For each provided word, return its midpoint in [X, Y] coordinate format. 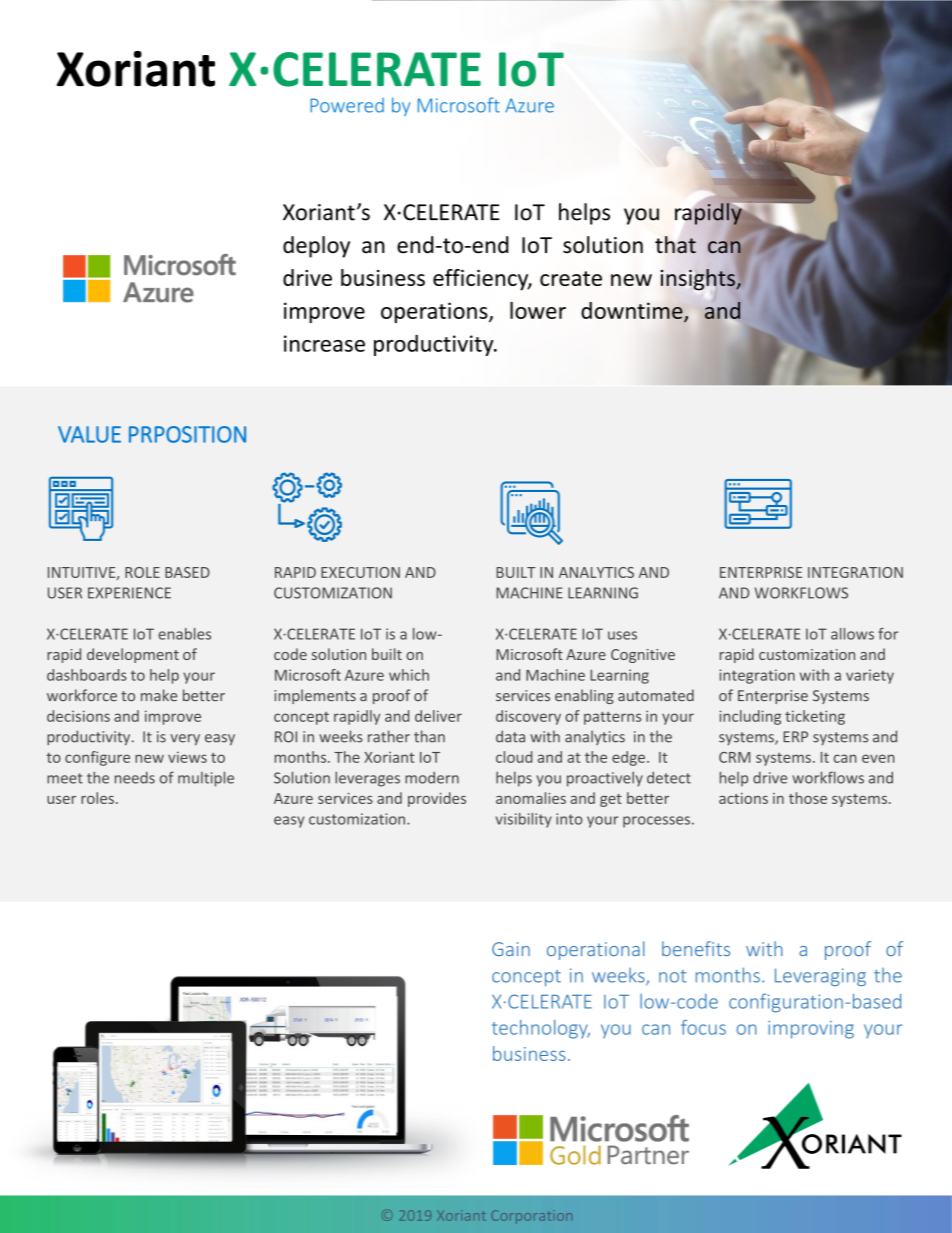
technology [541, 1029]
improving [811, 1030]
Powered [347, 105]
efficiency [482, 280]
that [675, 245]
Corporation [532, 1217]
